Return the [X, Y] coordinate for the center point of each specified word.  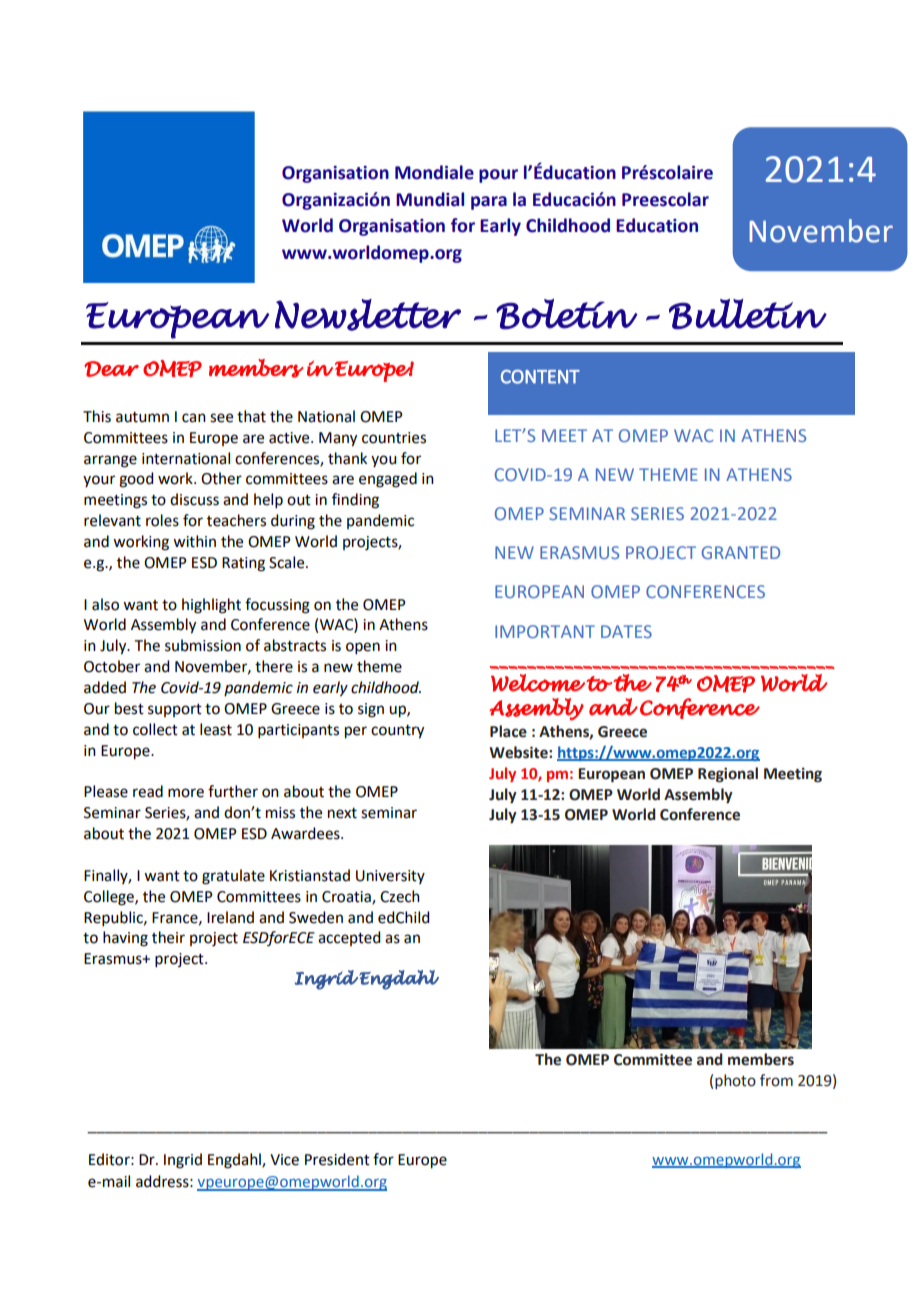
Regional [728, 775]
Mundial [430, 199]
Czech [400, 896]
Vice [284, 1160]
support [175, 710]
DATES [626, 631]
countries [394, 438]
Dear [111, 369]
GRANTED [741, 552]
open [363, 648]
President [337, 1159]
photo [735, 1081]
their [168, 937]
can [194, 418]
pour [498, 176]
